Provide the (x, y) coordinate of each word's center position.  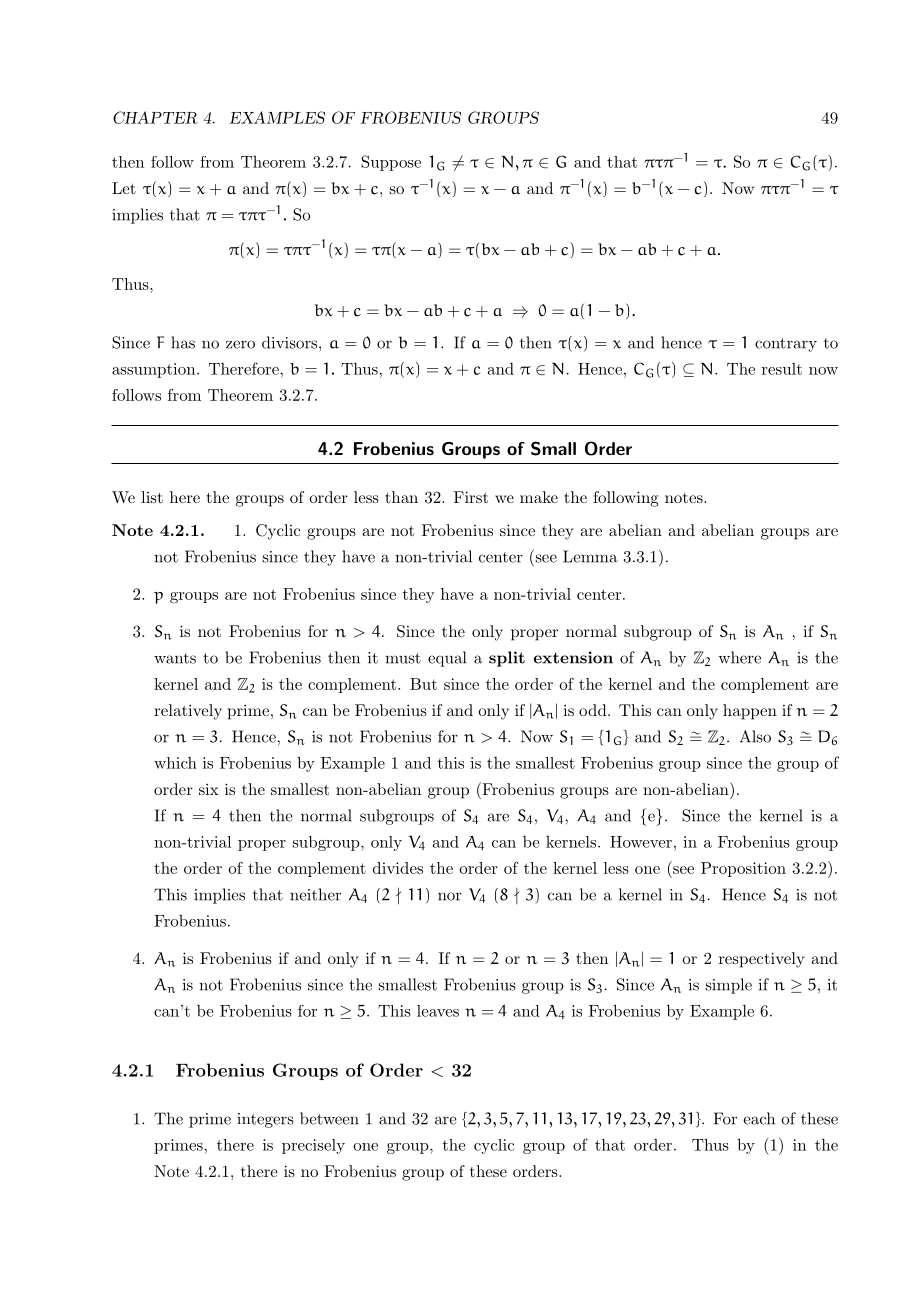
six (209, 789)
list (152, 497)
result (782, 369)
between (329, 1118)
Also (755, 736)
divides (398, 868)
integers (265, 1120)
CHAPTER (155, 117)
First (471, 497)
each (759, 1118)
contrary (786, 345)
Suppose (391, 163)
